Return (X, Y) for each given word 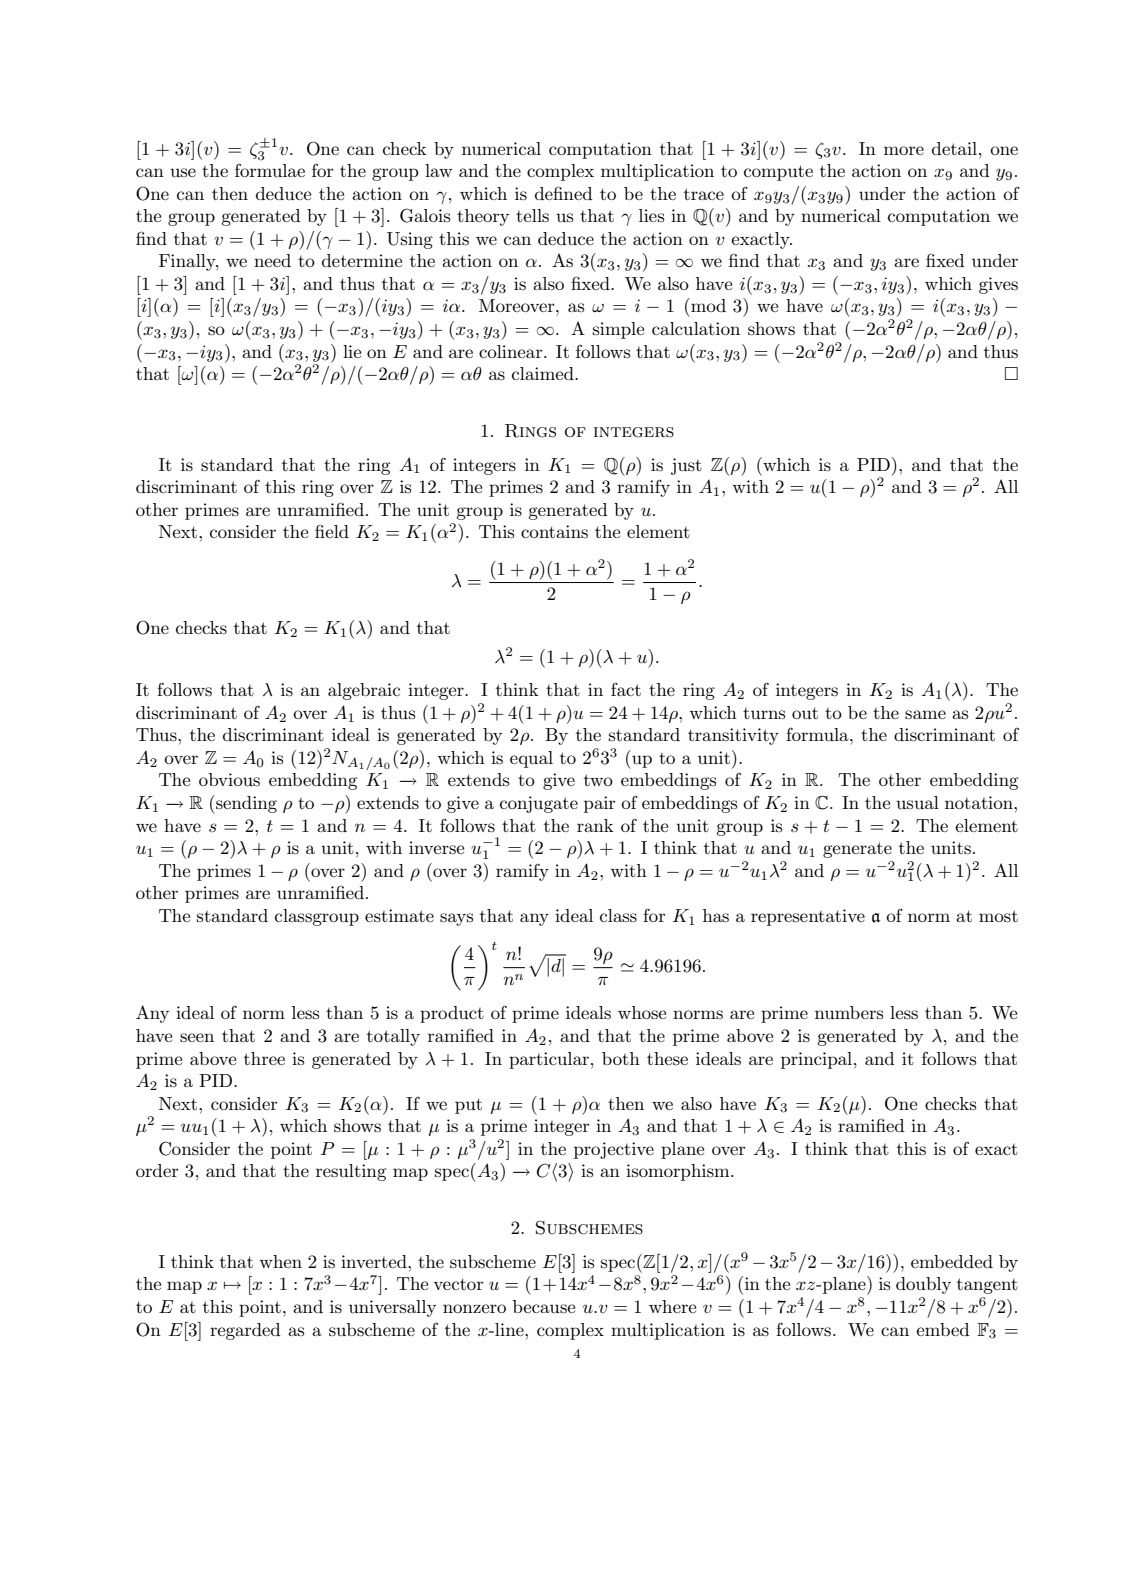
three (264, 1058)
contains (554, 532)
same (925, 715)
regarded (245, 1331)
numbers (849, 1012)
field (332, 531)
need (272, 260)
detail (956, 148)
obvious (229, 780)
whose (642, 1013)
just (686, 466)
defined (563, 193)
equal (531, 759)
